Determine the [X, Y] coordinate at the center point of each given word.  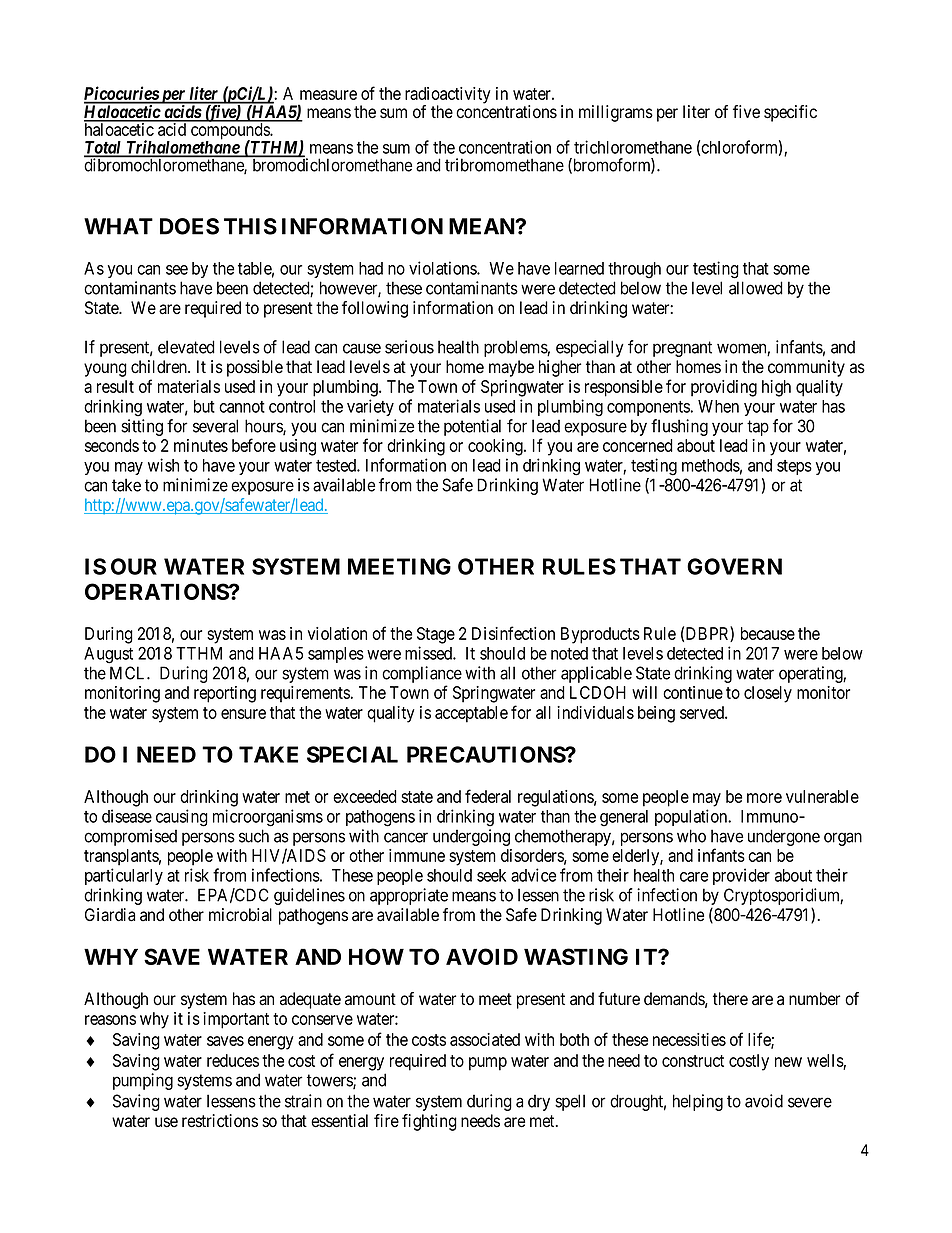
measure [328, 95]
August [108, 655]
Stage [436, 635]
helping [698, 1102]
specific [790, 113]
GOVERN [734, 566]
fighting [429, 1122]
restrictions [220, 1121]
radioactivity [448, 96]
